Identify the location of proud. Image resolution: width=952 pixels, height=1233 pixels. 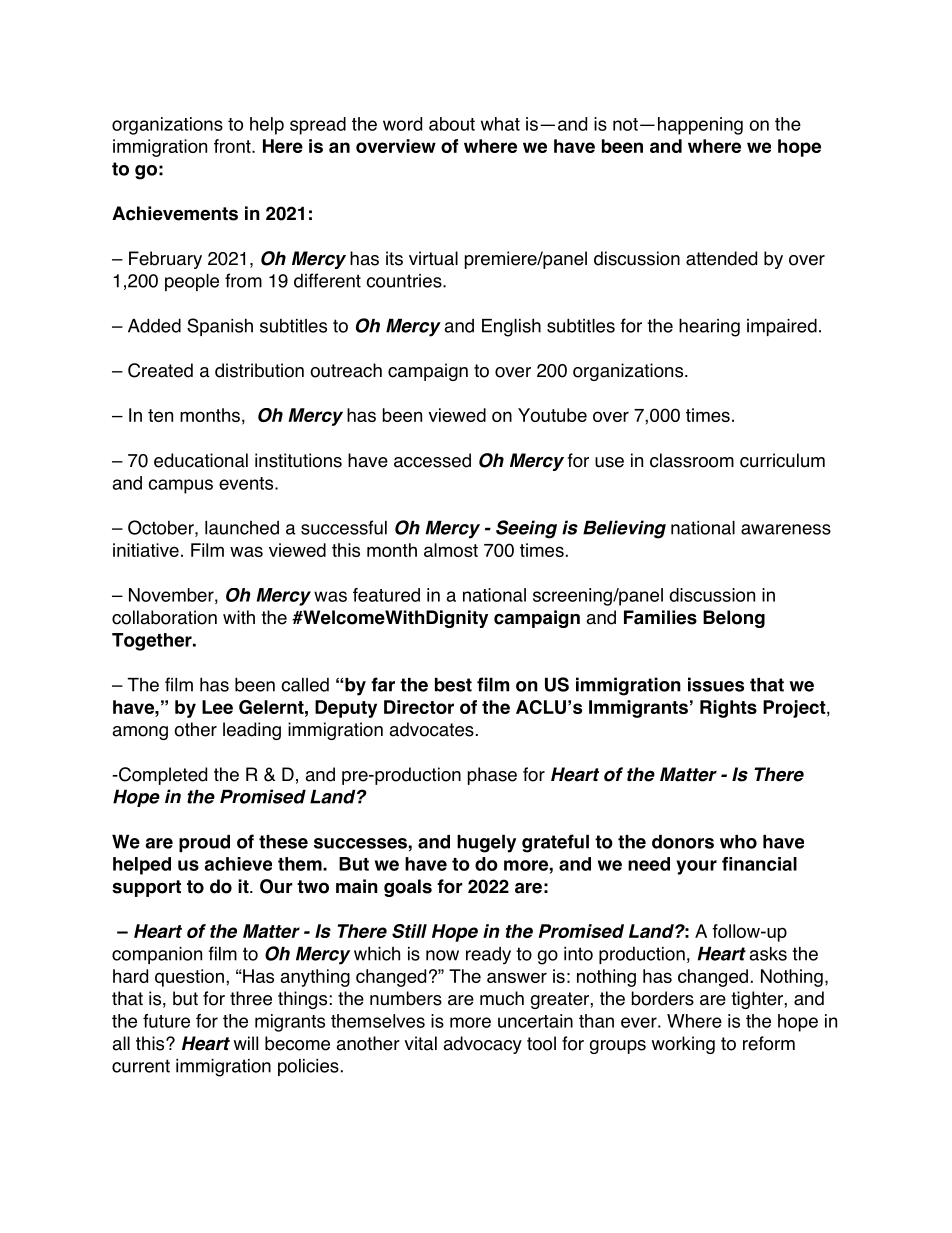
(204, 843).
